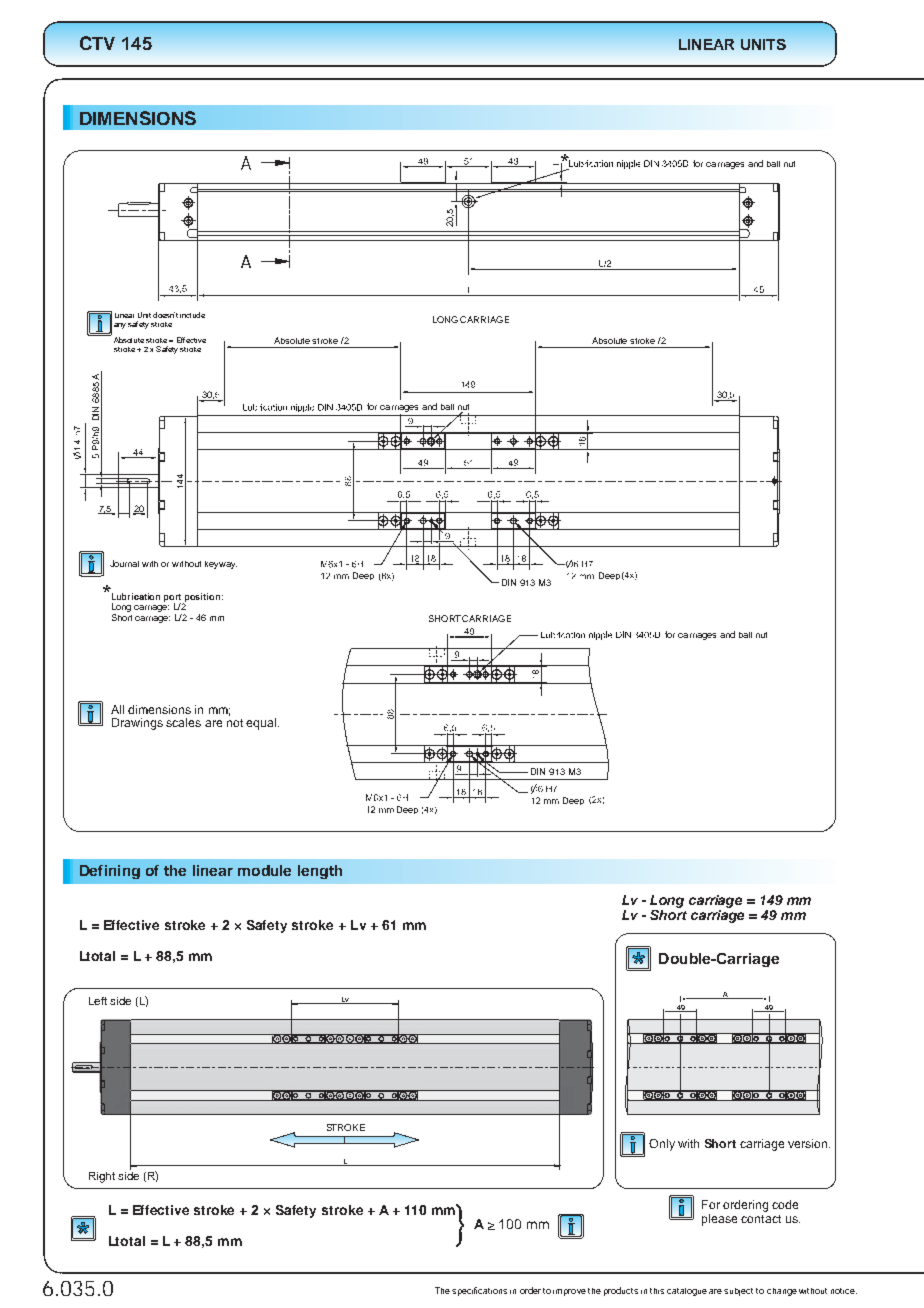 This screenshot has width=924, height=1308. I want to click on Journal, so click(124, 563).
